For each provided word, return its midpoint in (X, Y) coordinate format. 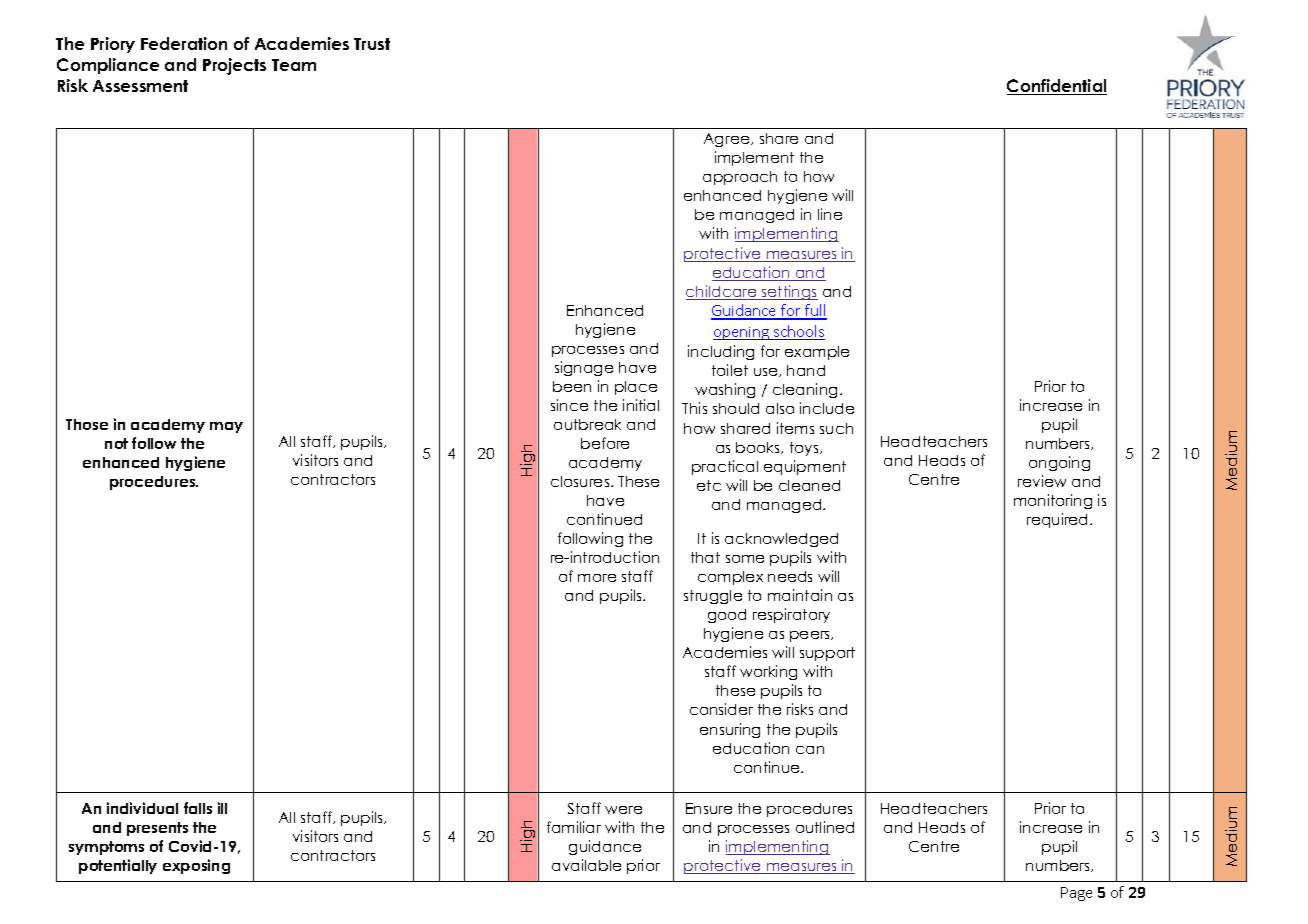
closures (581, 481)
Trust (372, 44)
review (1042, 481)
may (226, 427)
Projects (234, 66)
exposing (196, 866)
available (586, 865)
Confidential (1057, 87)
